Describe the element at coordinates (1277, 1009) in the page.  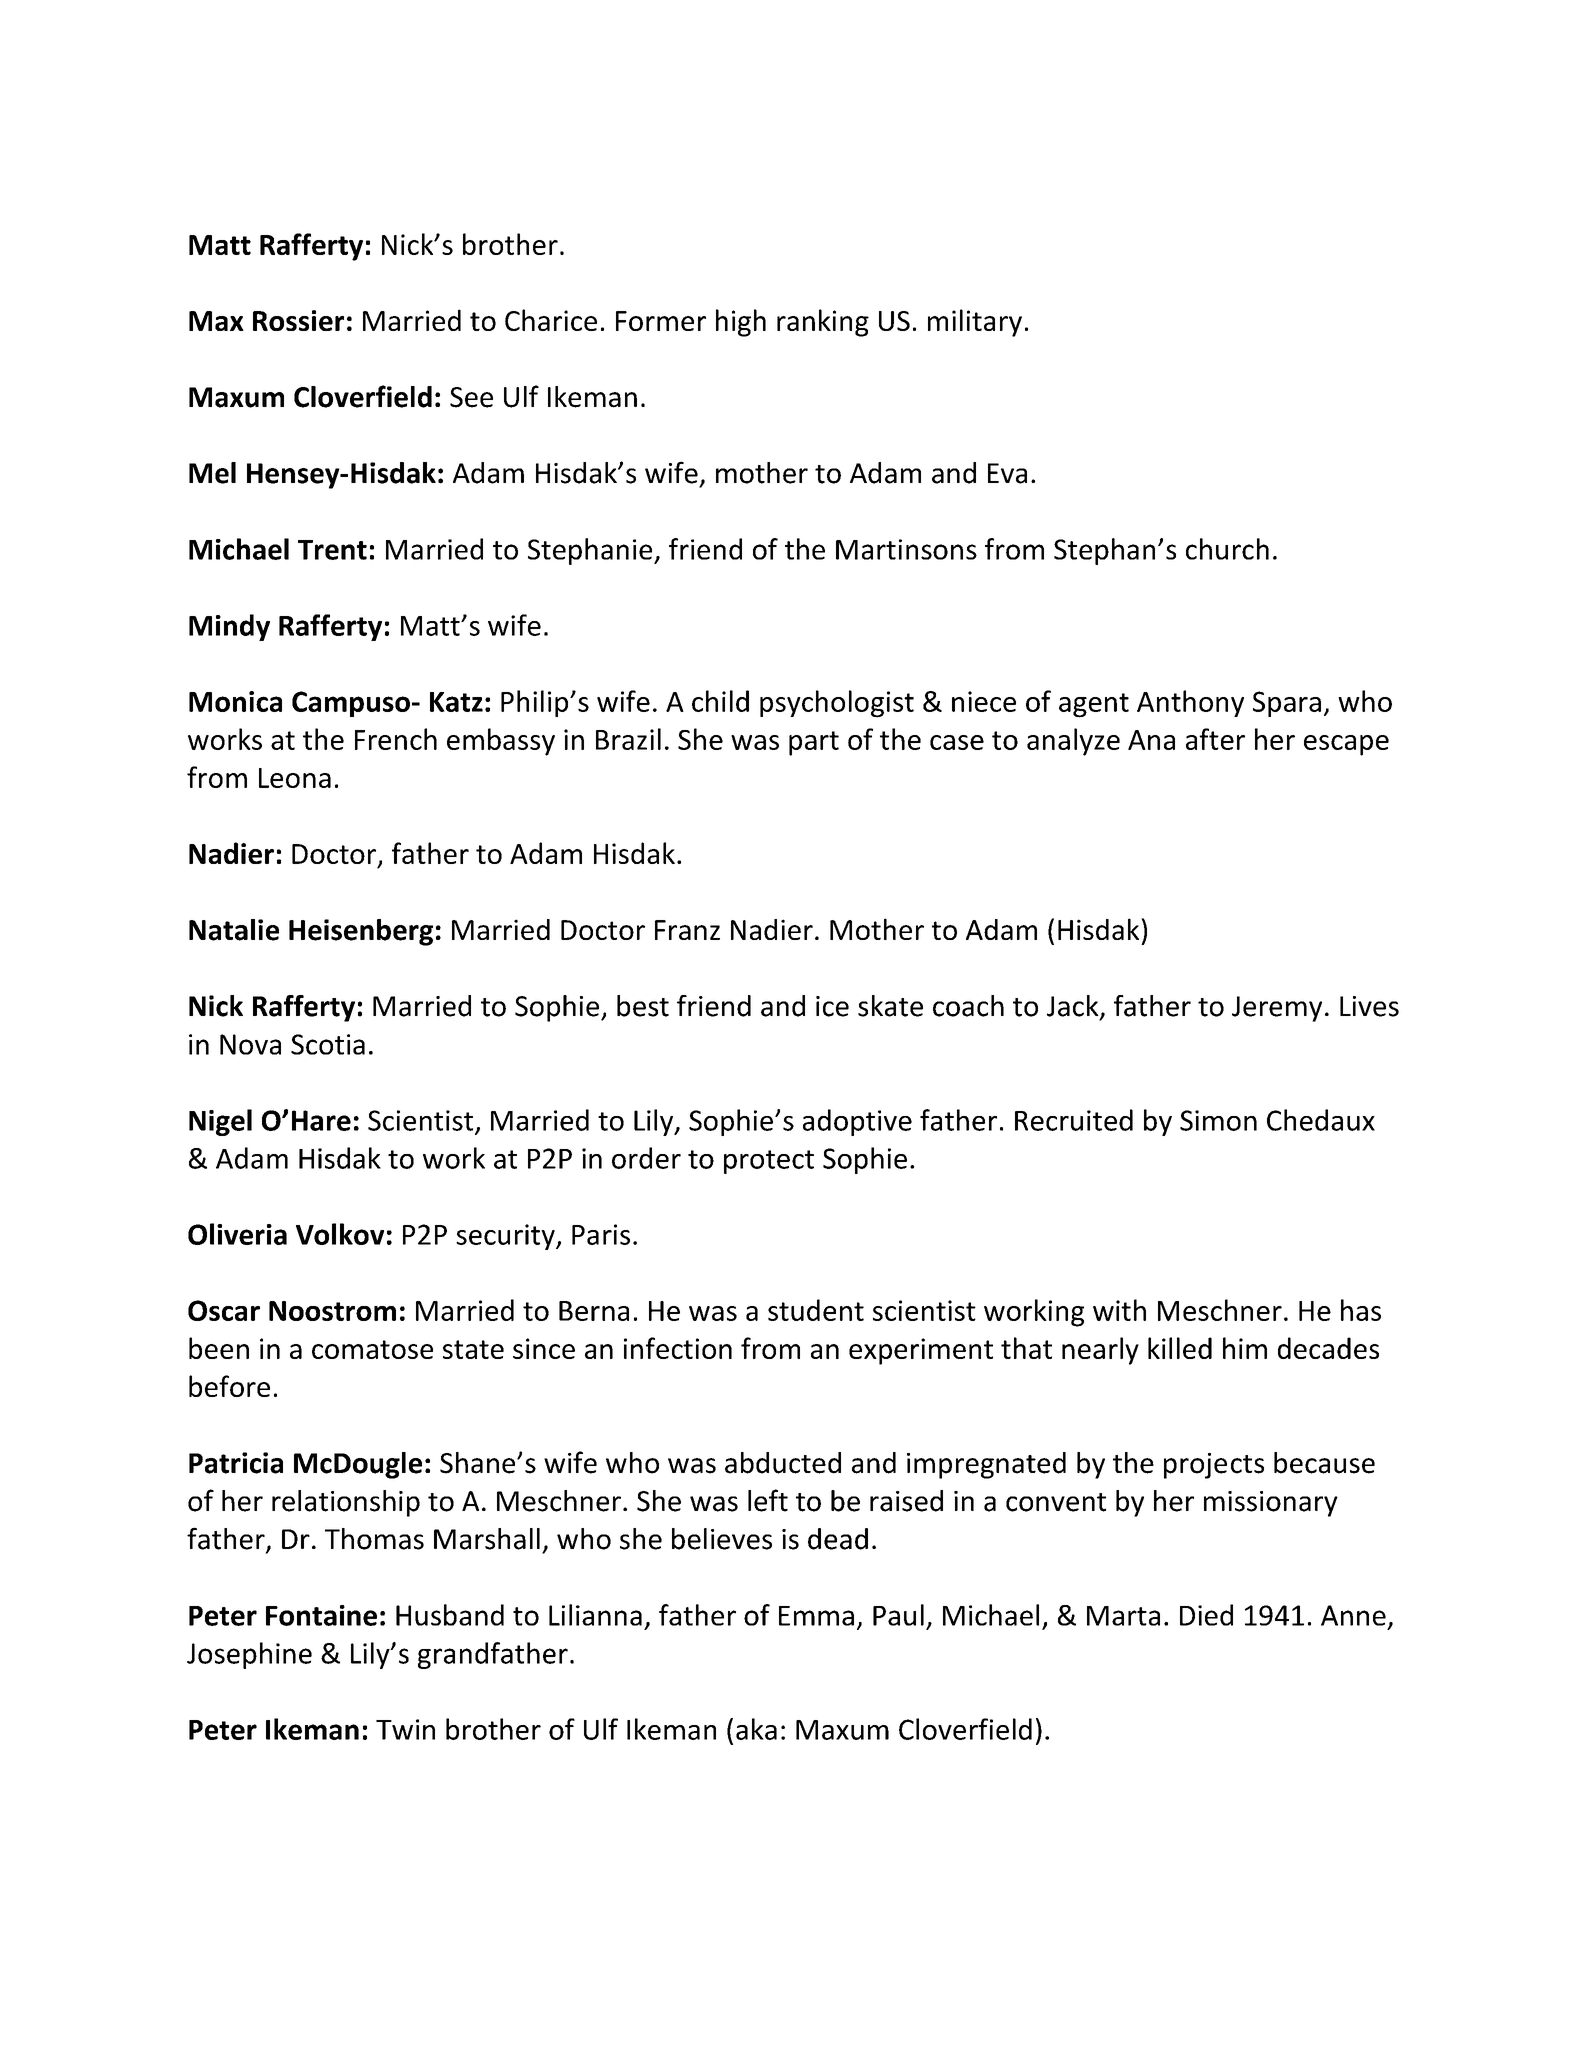
I see `Jeremy` at that location.
